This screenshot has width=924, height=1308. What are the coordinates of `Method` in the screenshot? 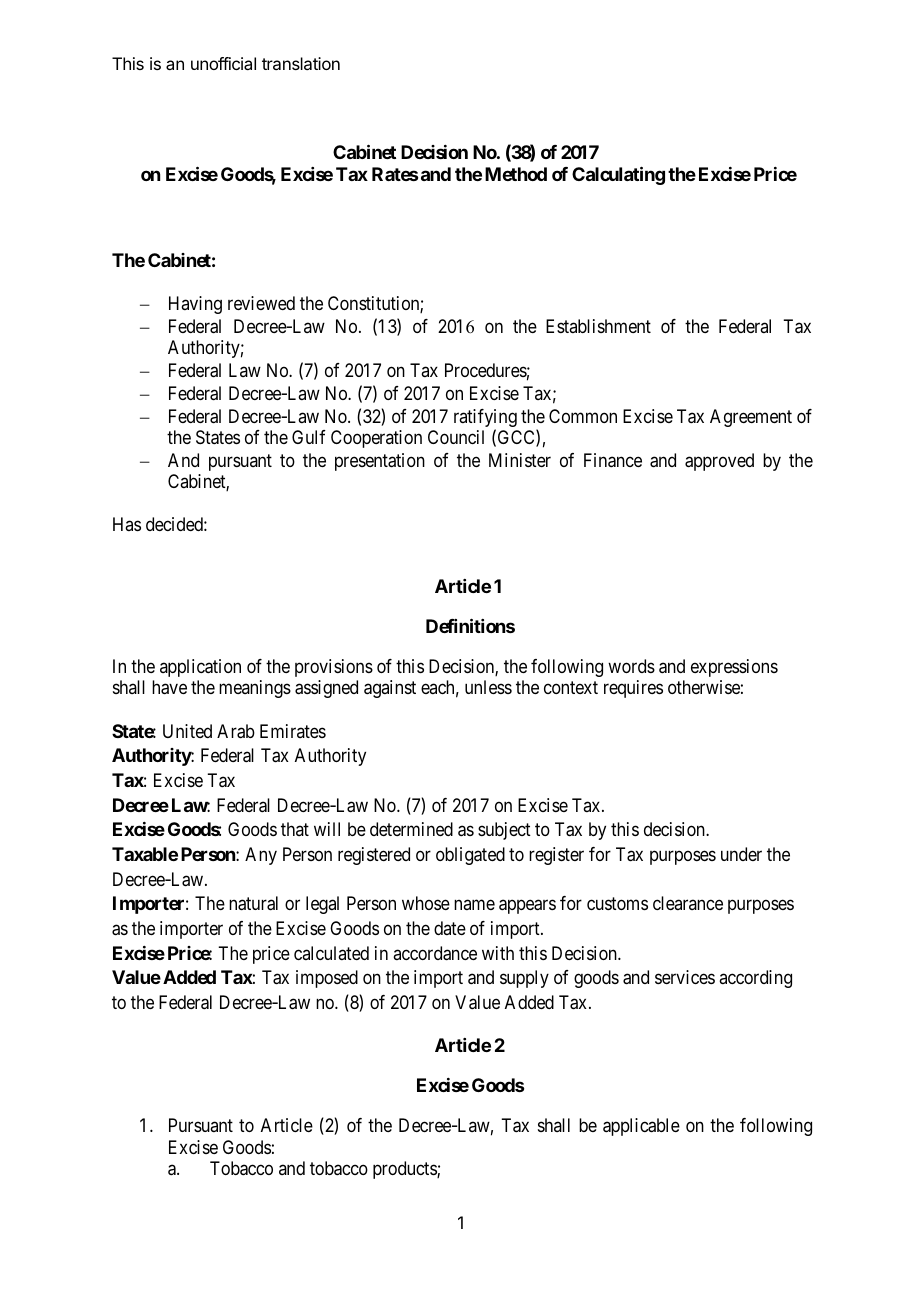 It's located at (516, 174).
